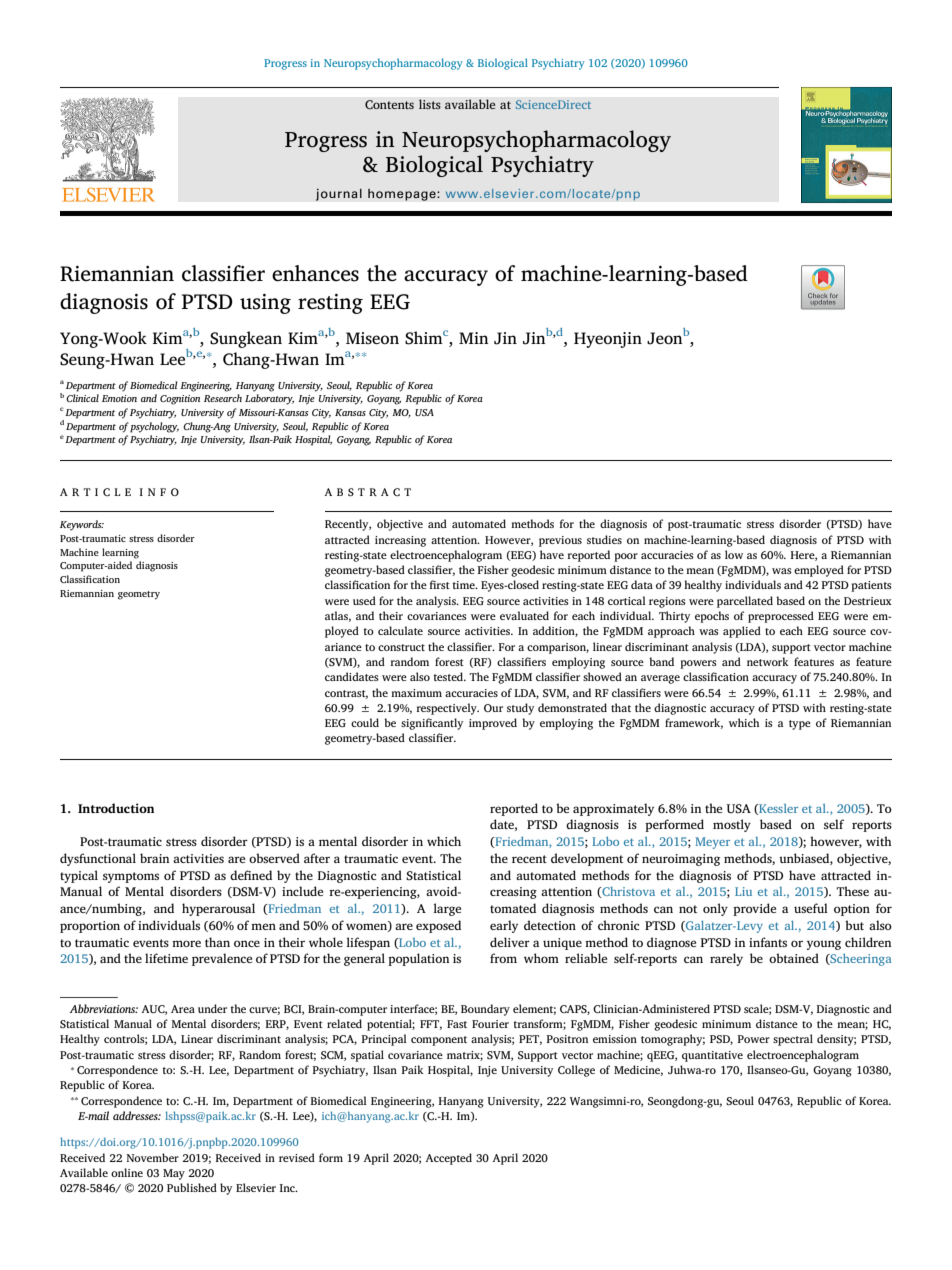 This document has height=1270, width=952. What do you see at coordinates (152, 1157) in the document?
I see `November` at bounding box center [152, 1157].
